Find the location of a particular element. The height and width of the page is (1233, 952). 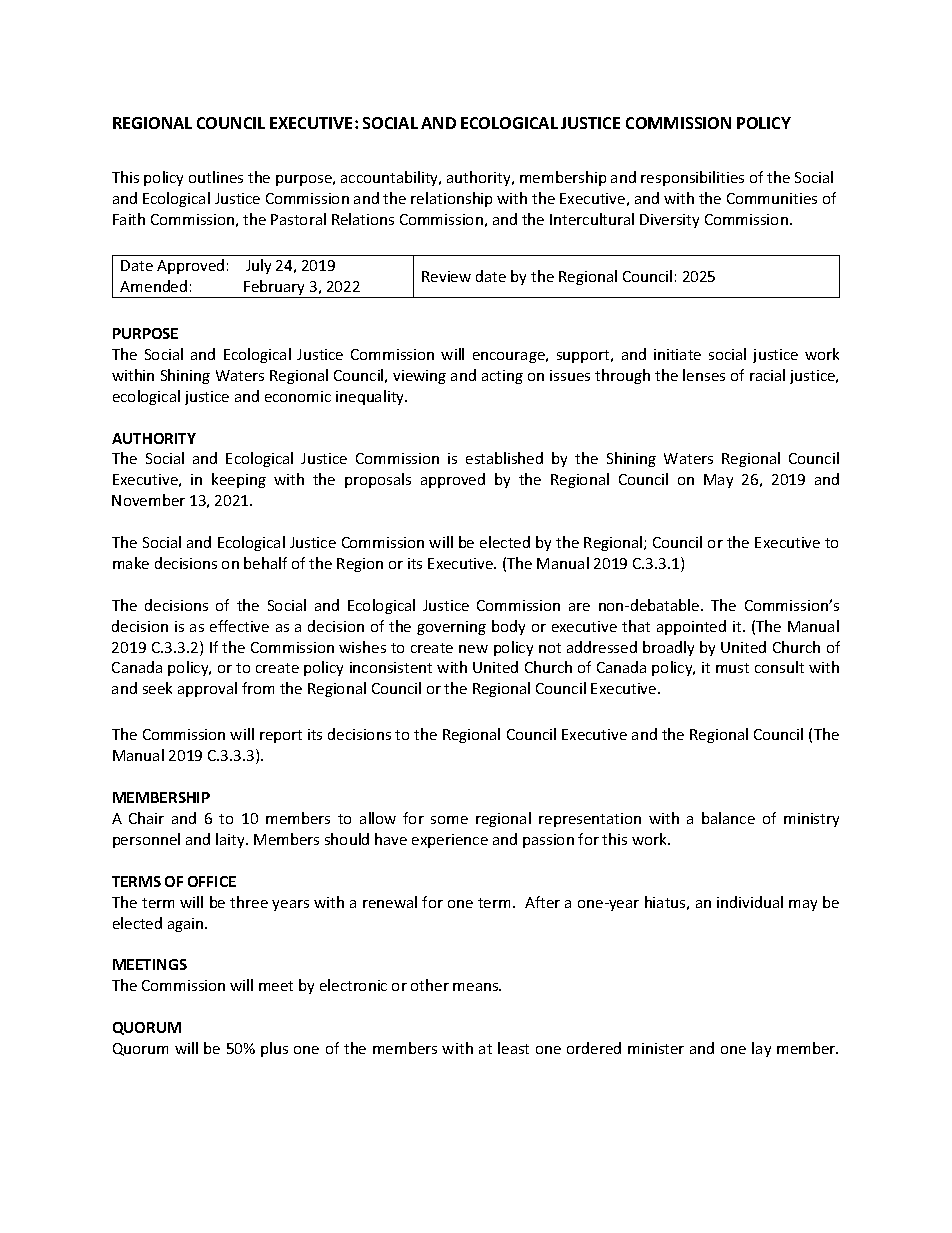

some is located at coordinates (449, 820).
